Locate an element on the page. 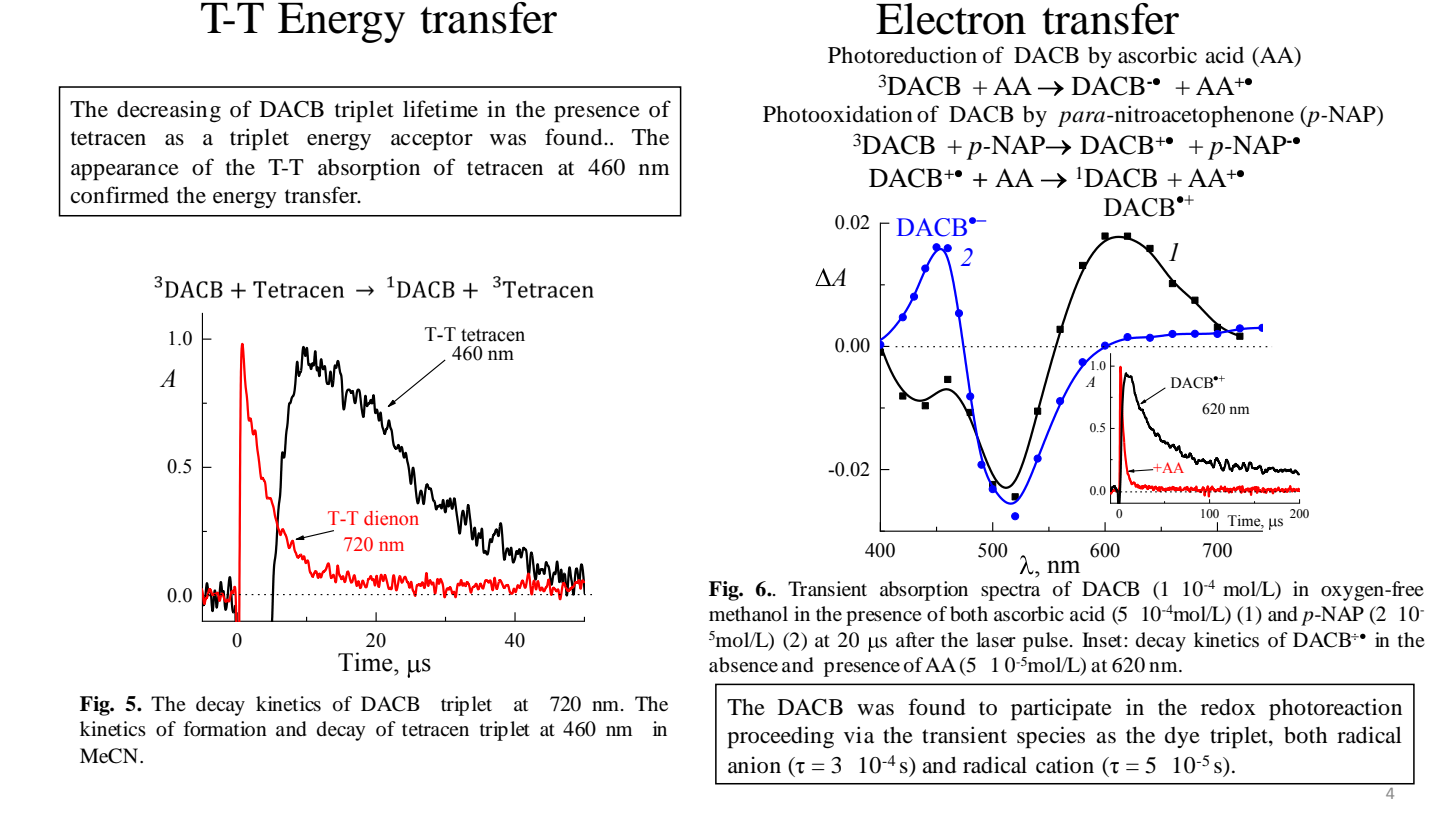 The width and height of the document is (1456, 819). after is located at coordinates (915, 640).
